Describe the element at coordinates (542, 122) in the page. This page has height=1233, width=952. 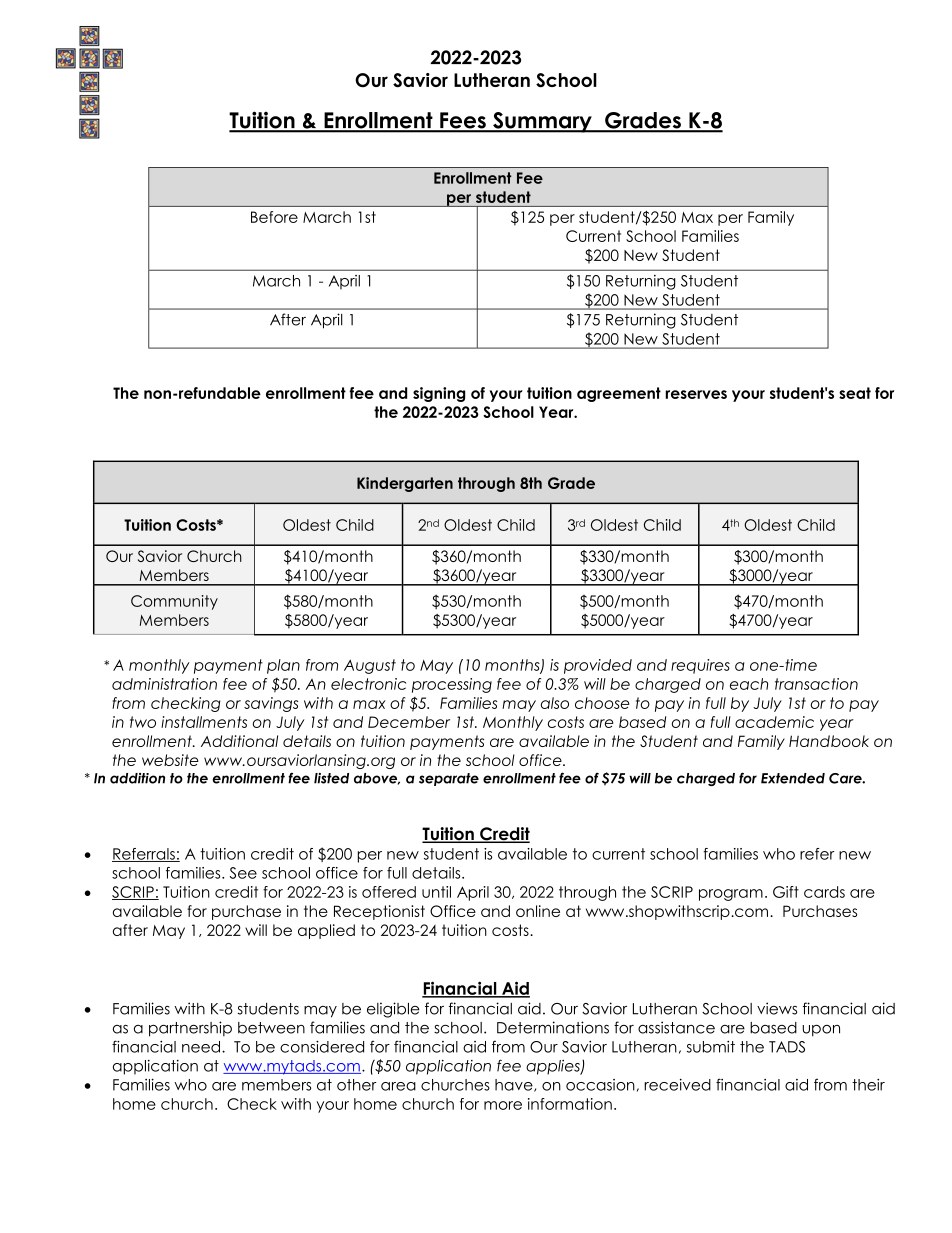
I see `Summary` at that location.
